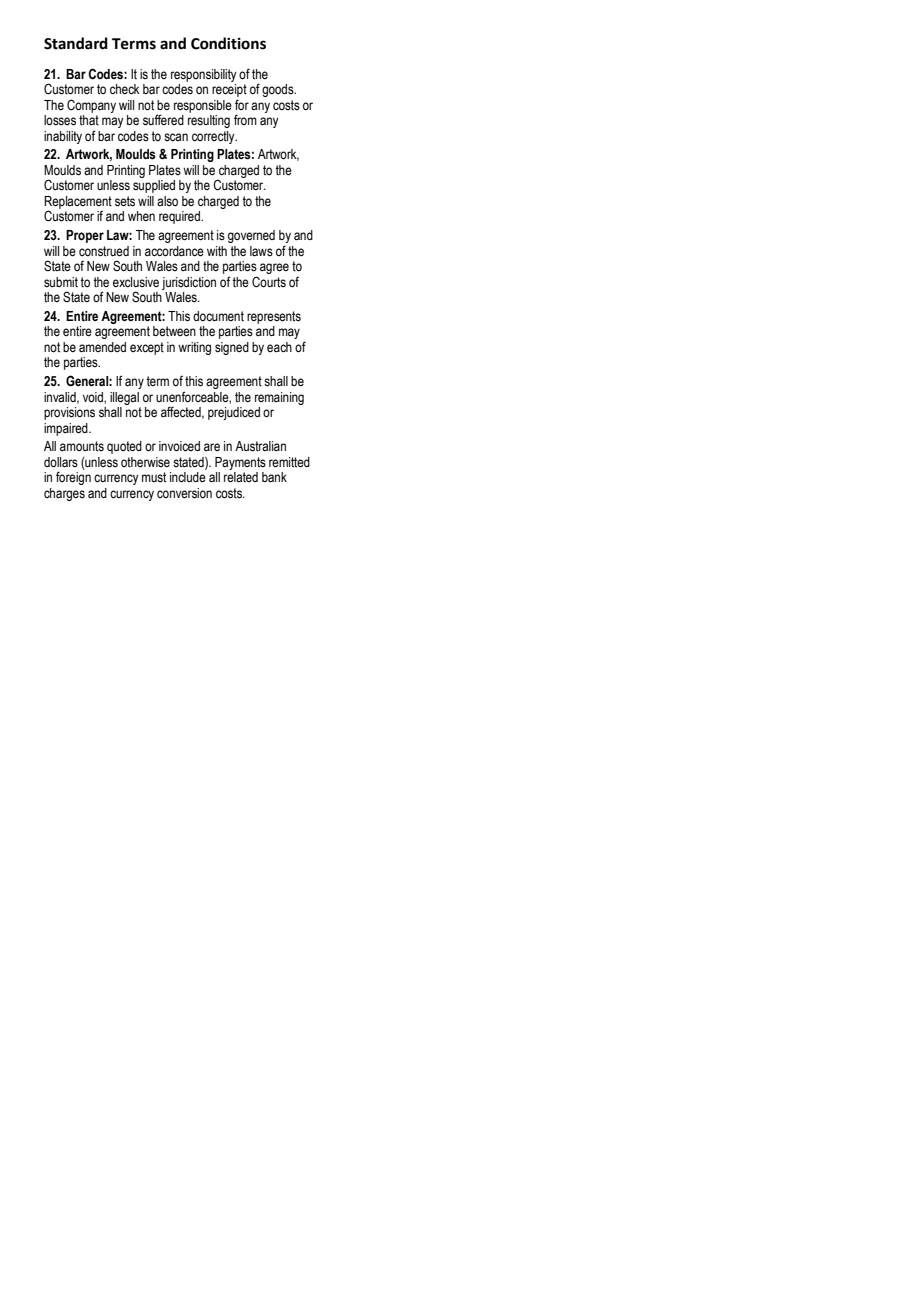  Describe the element at coordinates (188, 477) in the page. I see `include` at that location.
